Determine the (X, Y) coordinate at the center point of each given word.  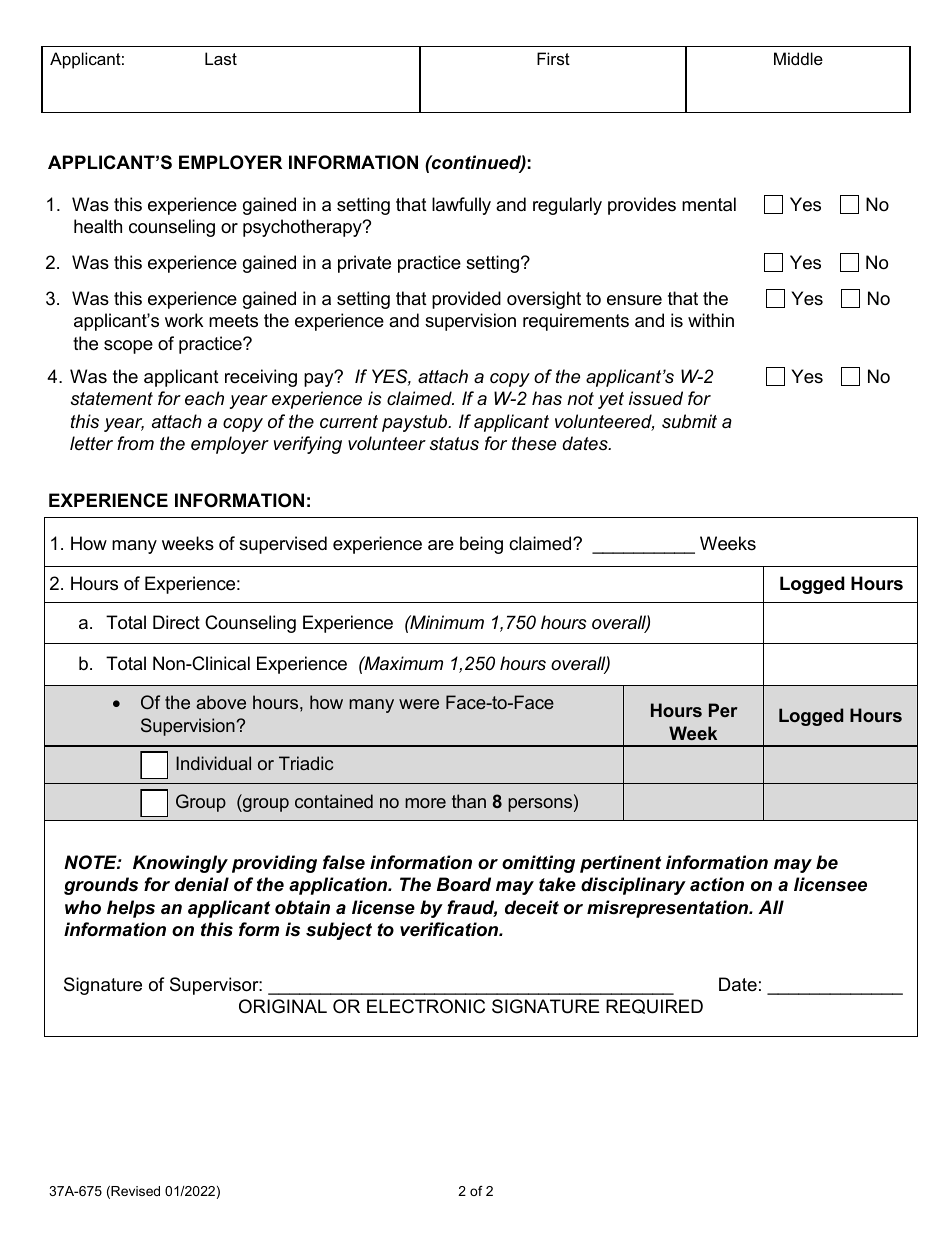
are (441, 545)
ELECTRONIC (426, 1006)
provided (466, 300)
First (553, 58)
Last (221, 58)
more (425, 803)
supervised (283, 545)
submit (689, 421)
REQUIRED (654, 1006)
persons (541, 805)
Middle (798, 58)
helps (131, 909)
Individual (213, 763)
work (184, 320)
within (711, 320)
